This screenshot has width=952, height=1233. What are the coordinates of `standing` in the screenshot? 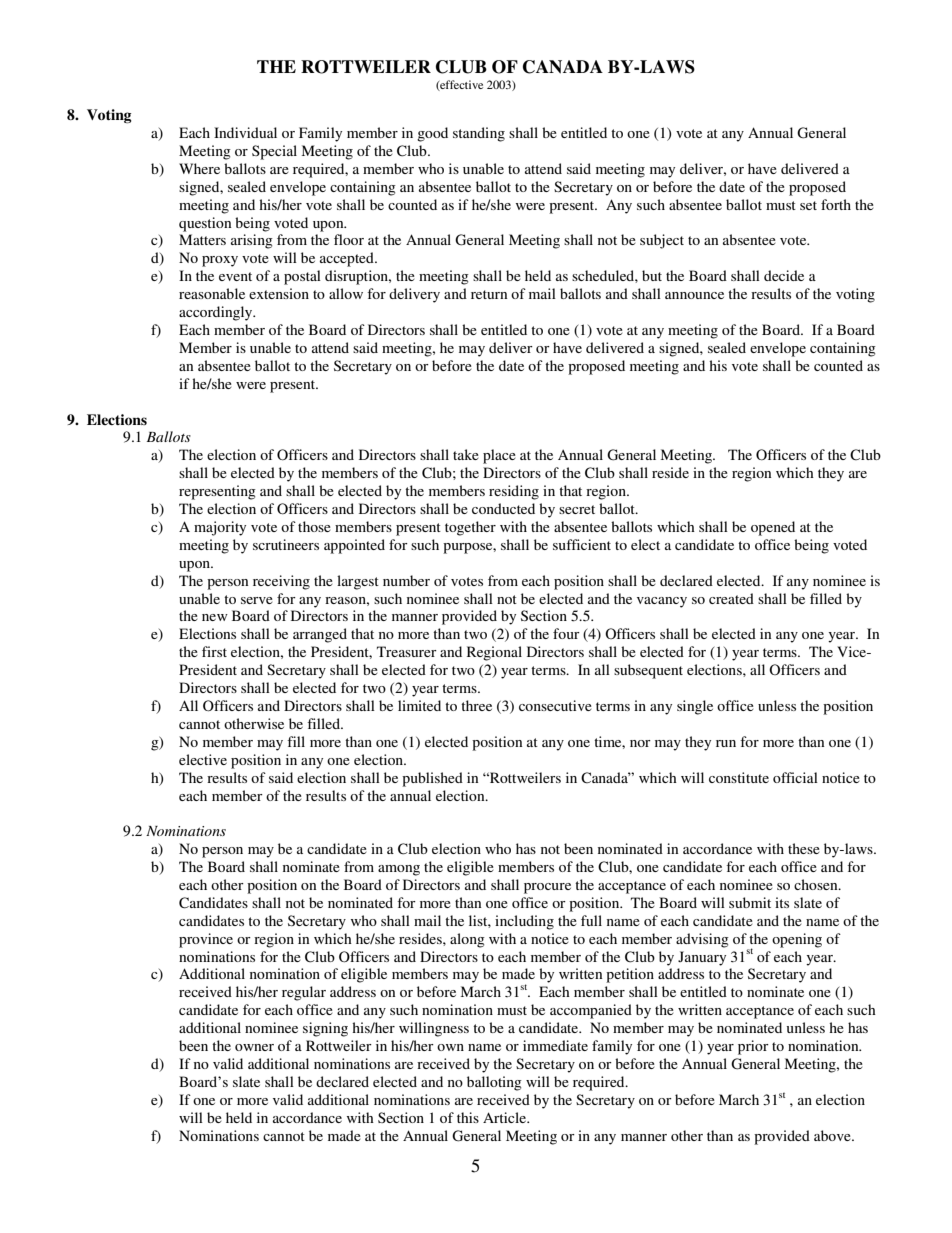 It's located at (479, 134).
